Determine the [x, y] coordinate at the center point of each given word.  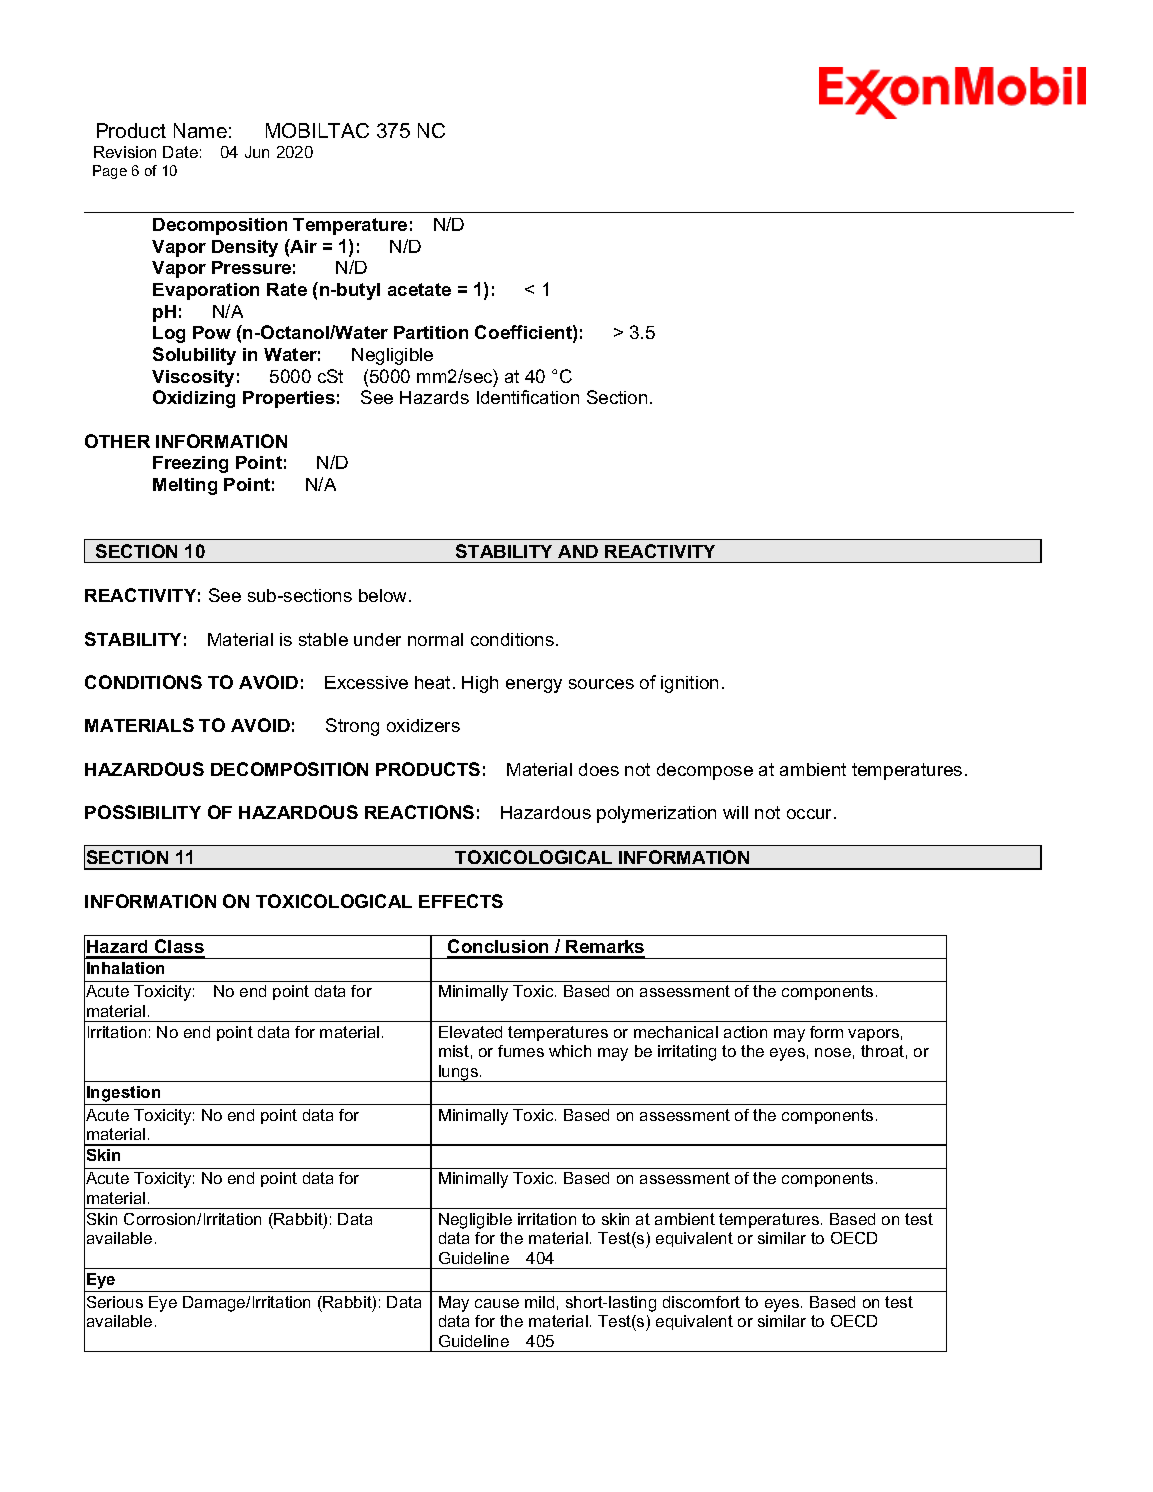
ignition [689, 684]
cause [497, 1303]
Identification [528, 397]
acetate [419, 289]
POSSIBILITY [143, 812]
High [480, 684]
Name [200, 130]
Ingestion [123, 1094]
